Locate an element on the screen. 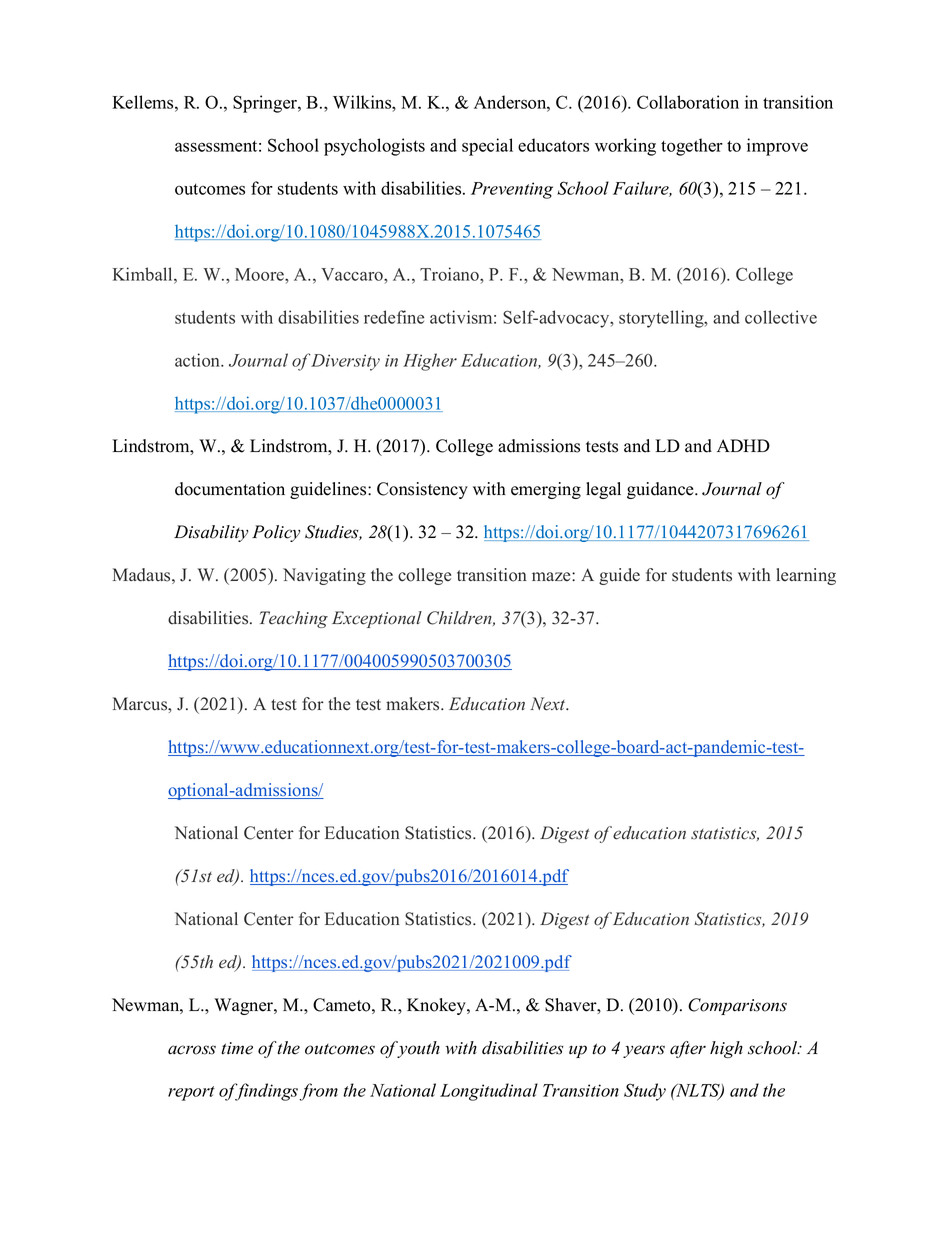  across is located at coordinates (192, 1050).
